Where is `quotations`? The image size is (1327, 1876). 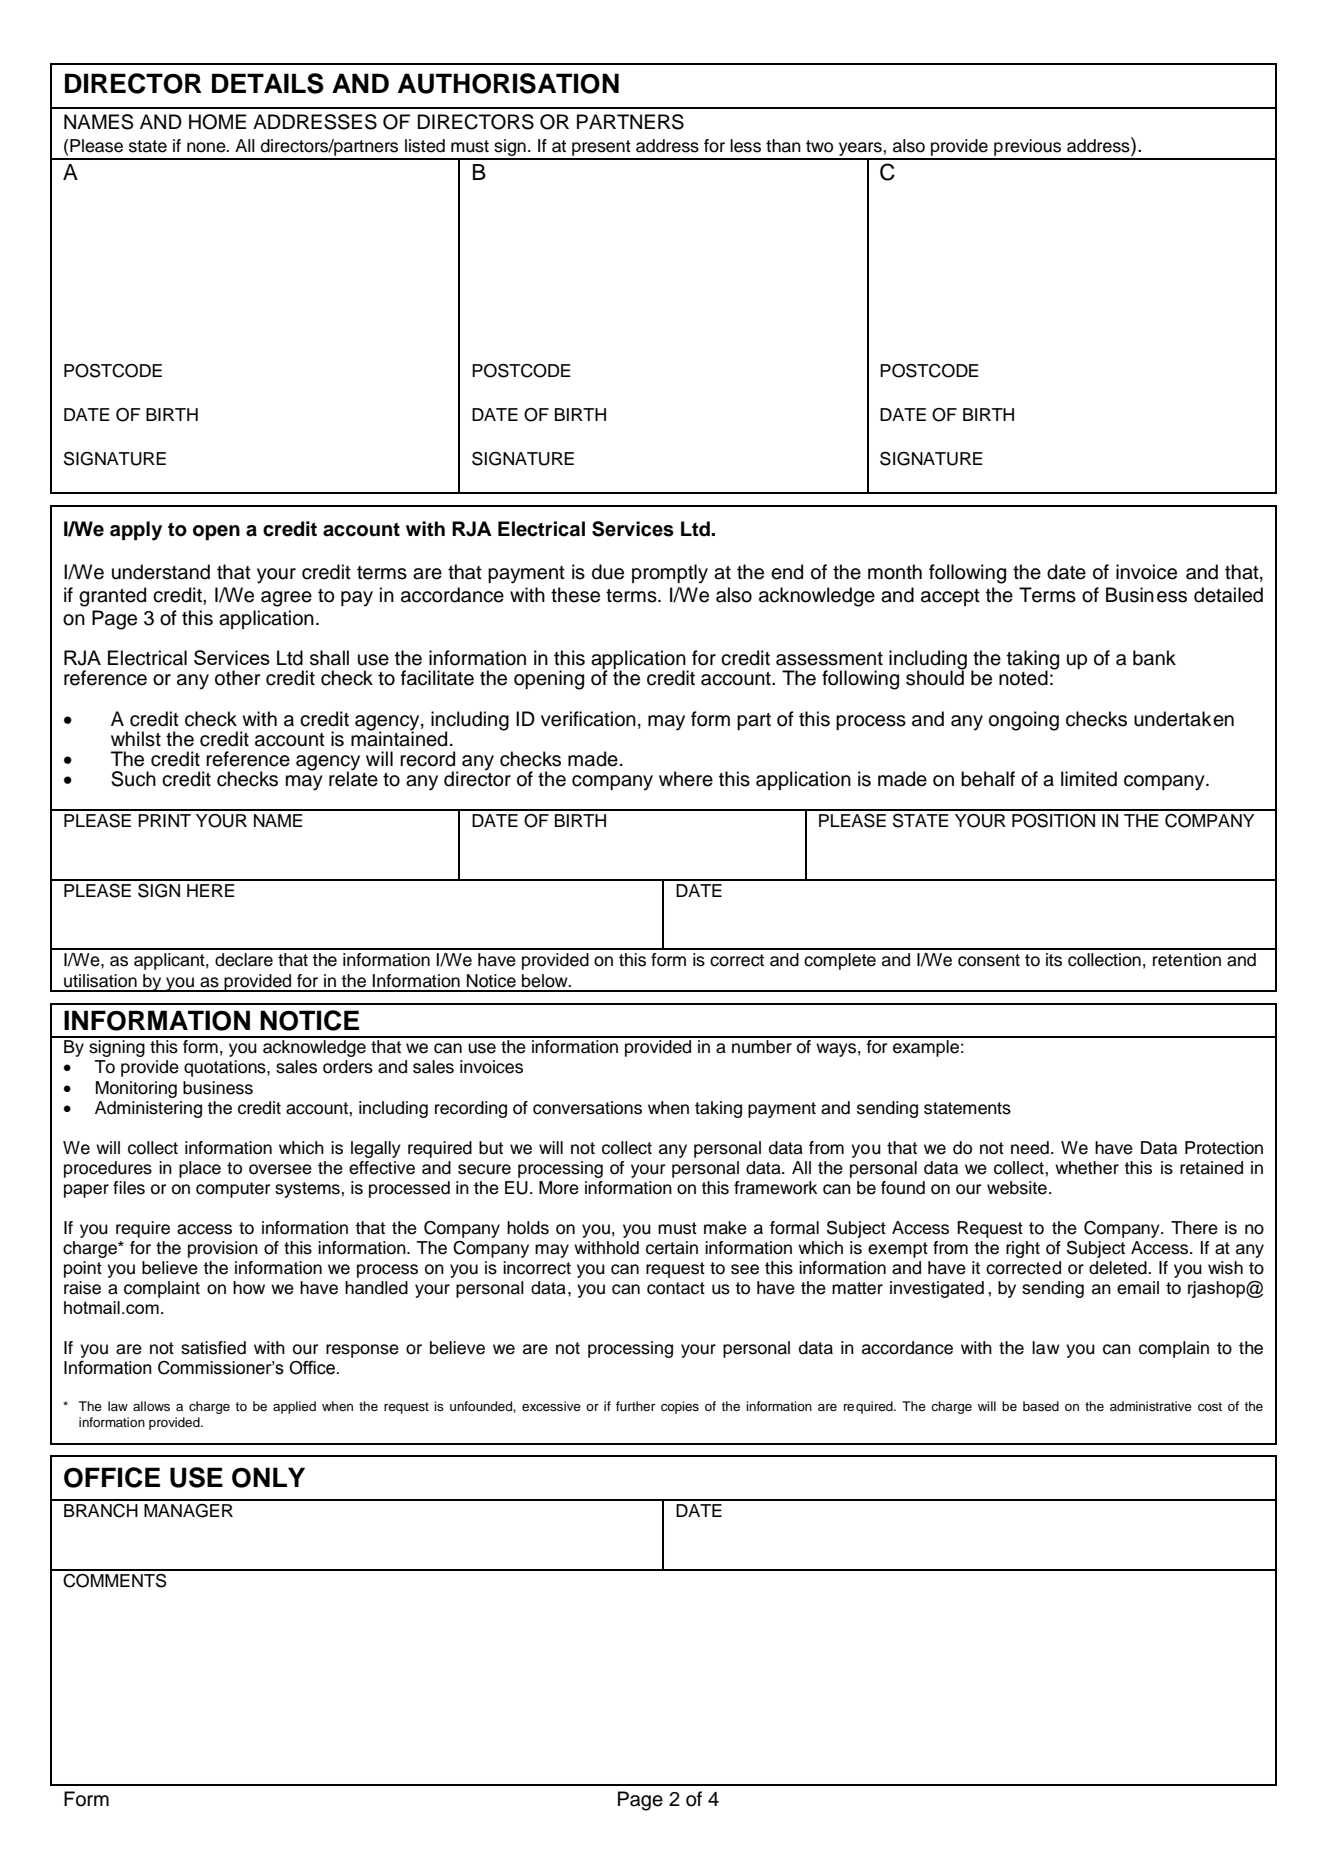
quotations is located at coordinates (226, 1068).
